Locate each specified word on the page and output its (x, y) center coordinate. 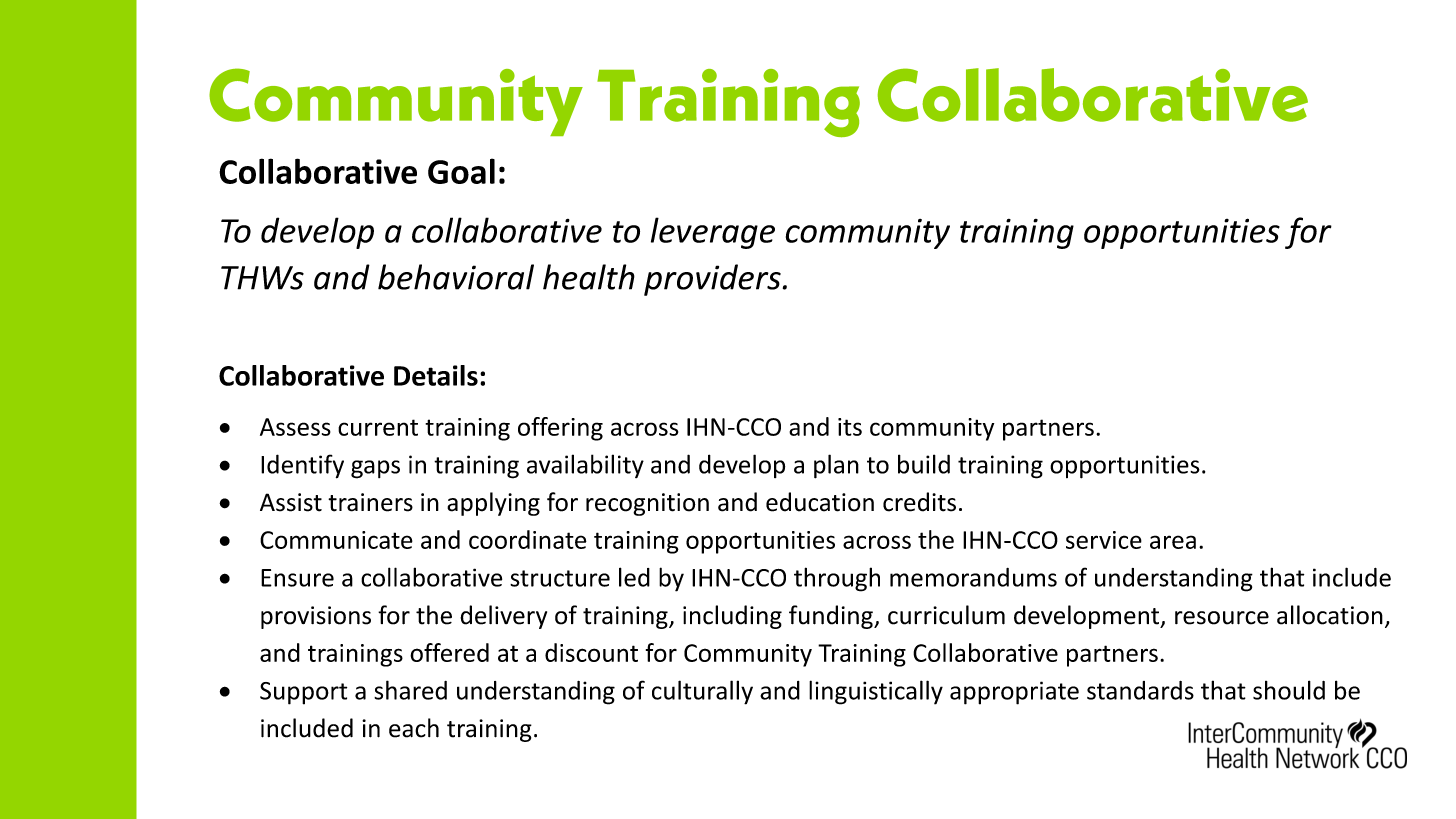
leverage (713, 233)
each (414, 728)
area (1173, 542)
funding (832, 617)
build (924, 464)
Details (436, 375)
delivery (503, 617)
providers (712, 280)
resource (1222, 618)
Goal (461, 171)
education (820, 502)
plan (836, 466)
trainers (370, 502)
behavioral (456, 277)
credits (919, 502)
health (589, 277)
